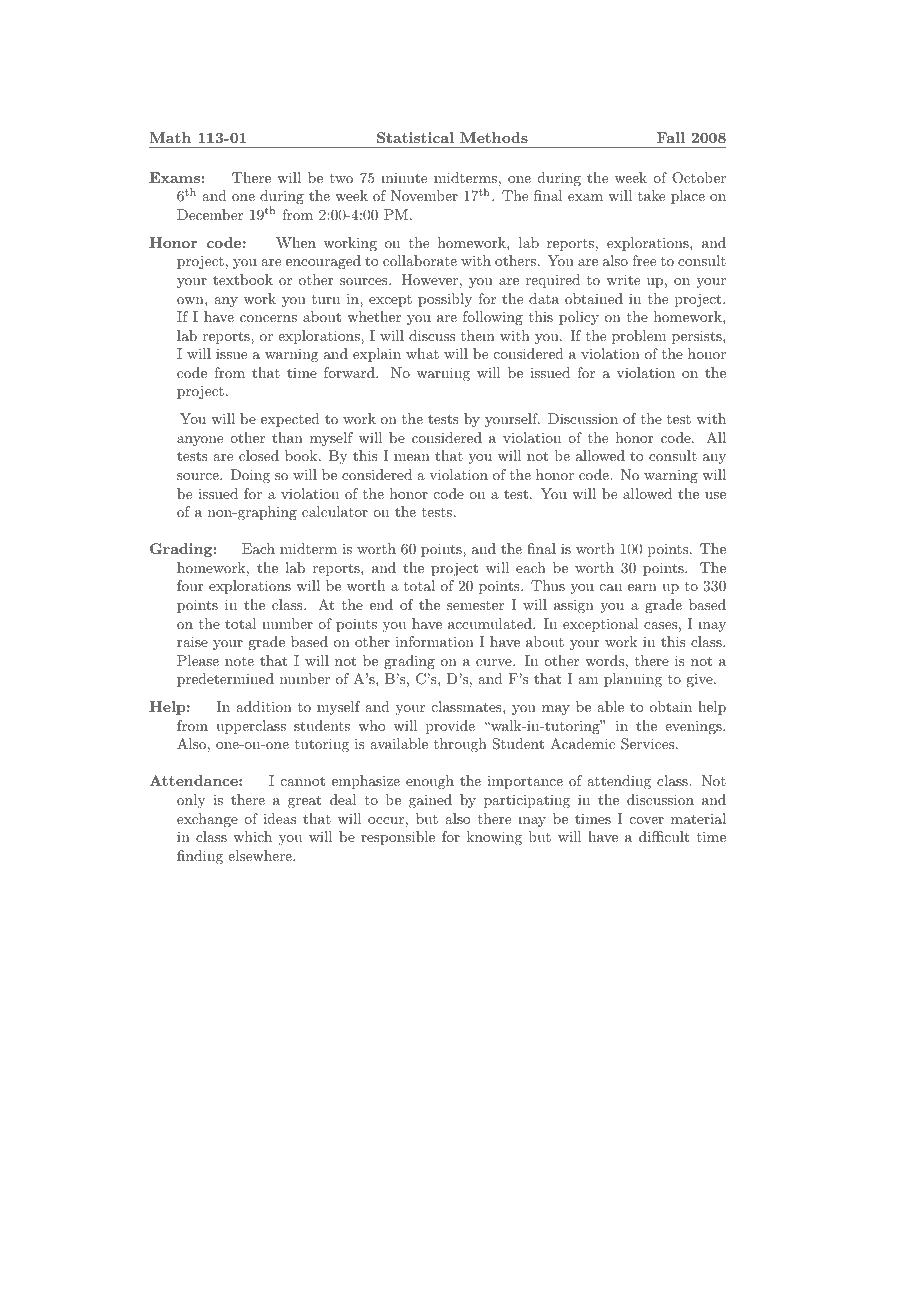 The height and width of the screenshot is (1308, 924). I want to click on Fall, so click(671, 137).
